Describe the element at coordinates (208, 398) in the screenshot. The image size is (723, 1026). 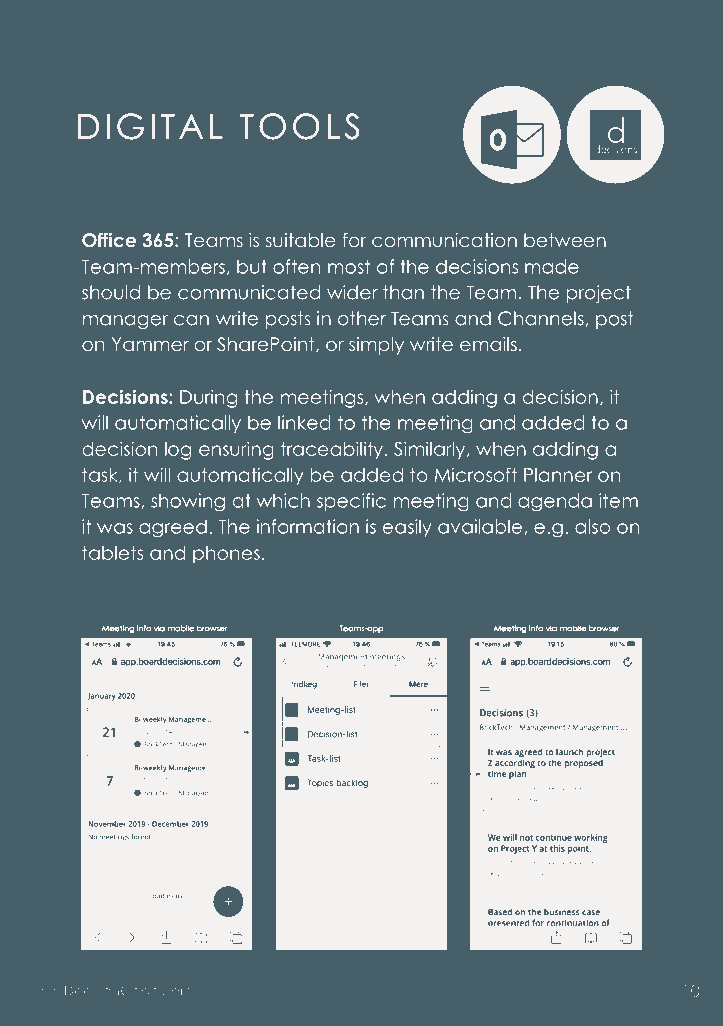
I see `During` at that location.
